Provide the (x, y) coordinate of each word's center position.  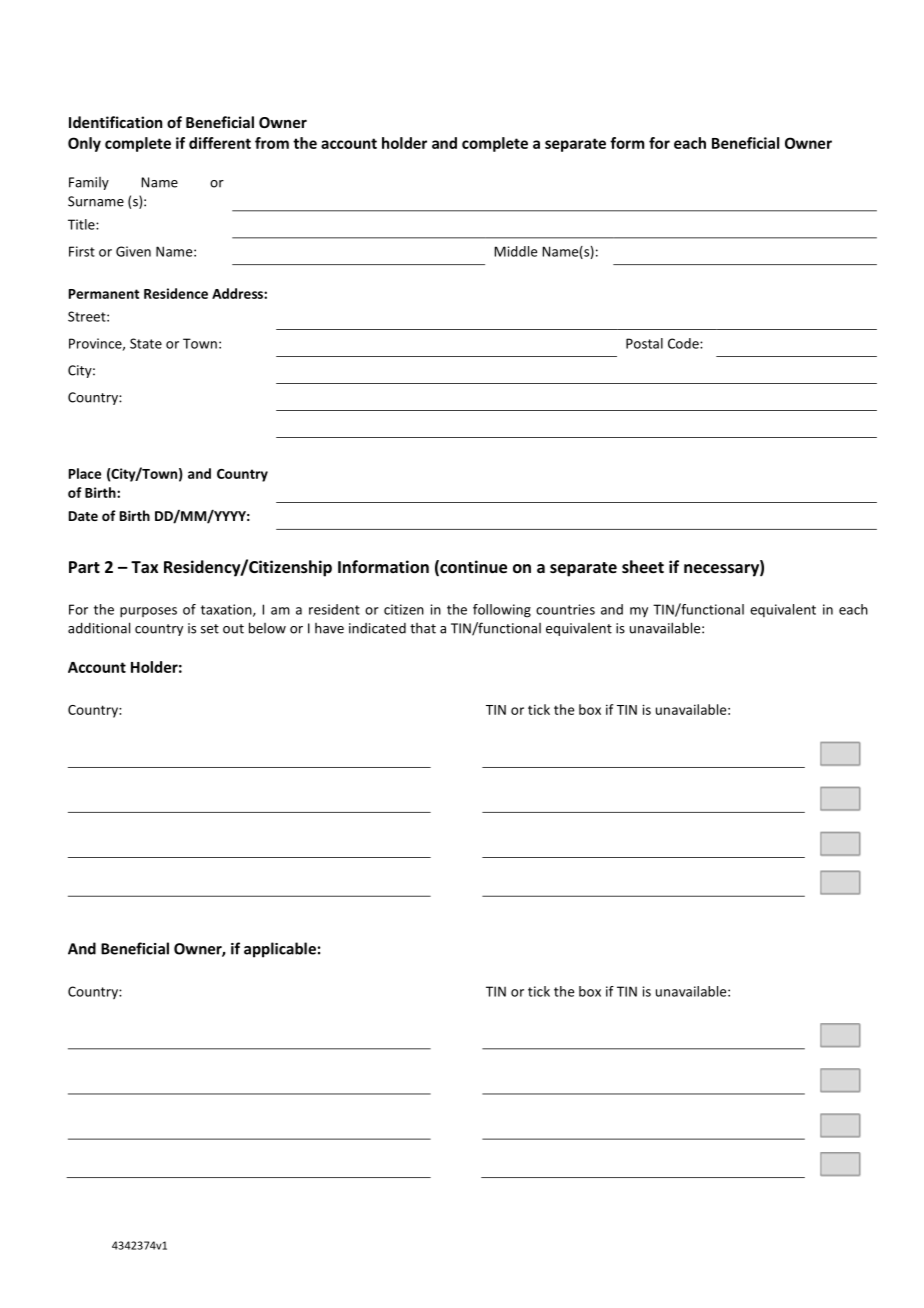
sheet (643, 566)
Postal (644, 343)
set (210, 629)
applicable (280, 950)
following (502, 611)
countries (565, 609)
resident (334, 609)
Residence (176, 293)
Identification (115, 122)
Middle (515, 251)
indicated (377, 628)
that (423, 628)
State (146, 343)
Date (83, 516)
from (272, 143)
